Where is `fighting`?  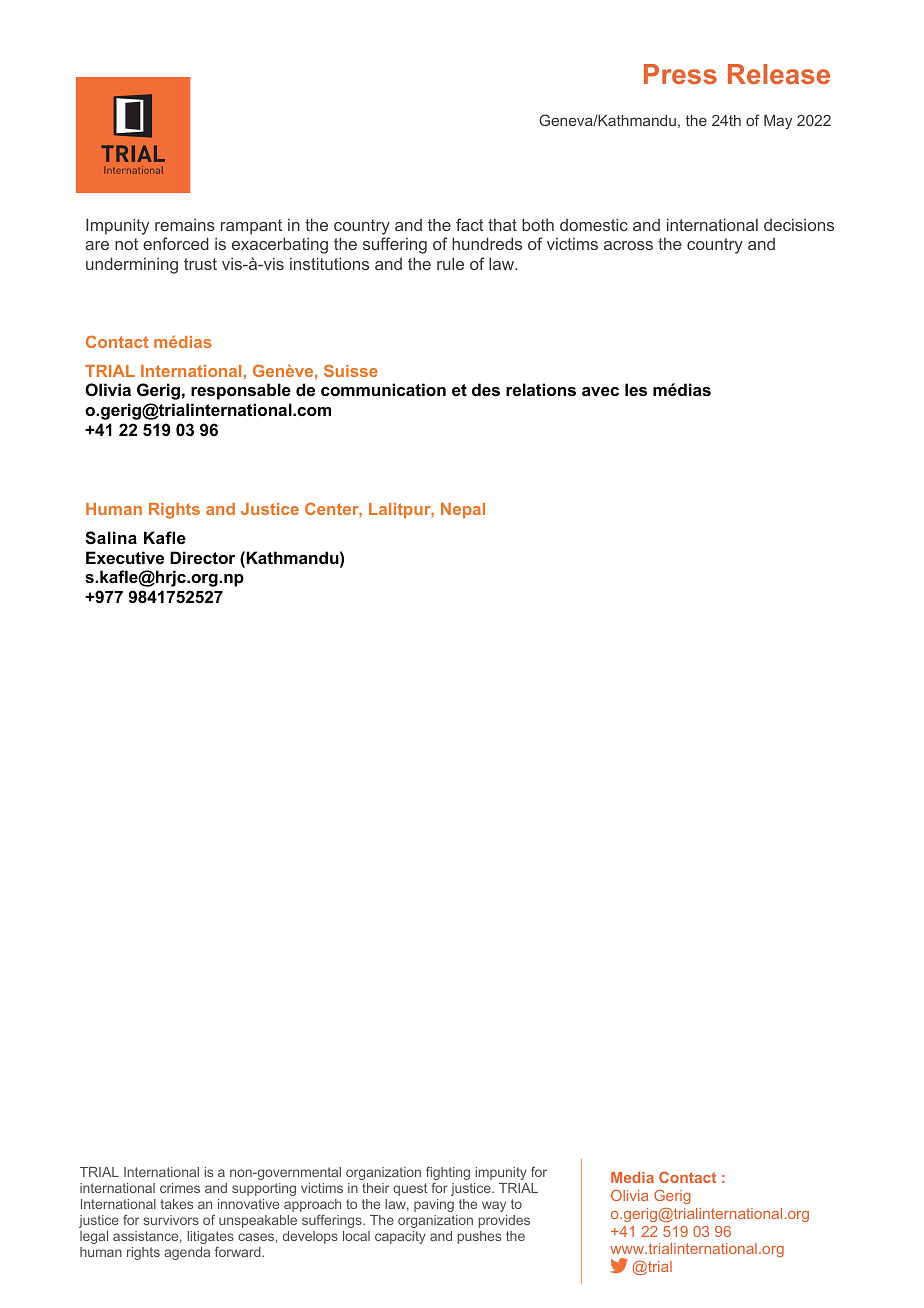 fighting is located at coordinates (448, 1173).
